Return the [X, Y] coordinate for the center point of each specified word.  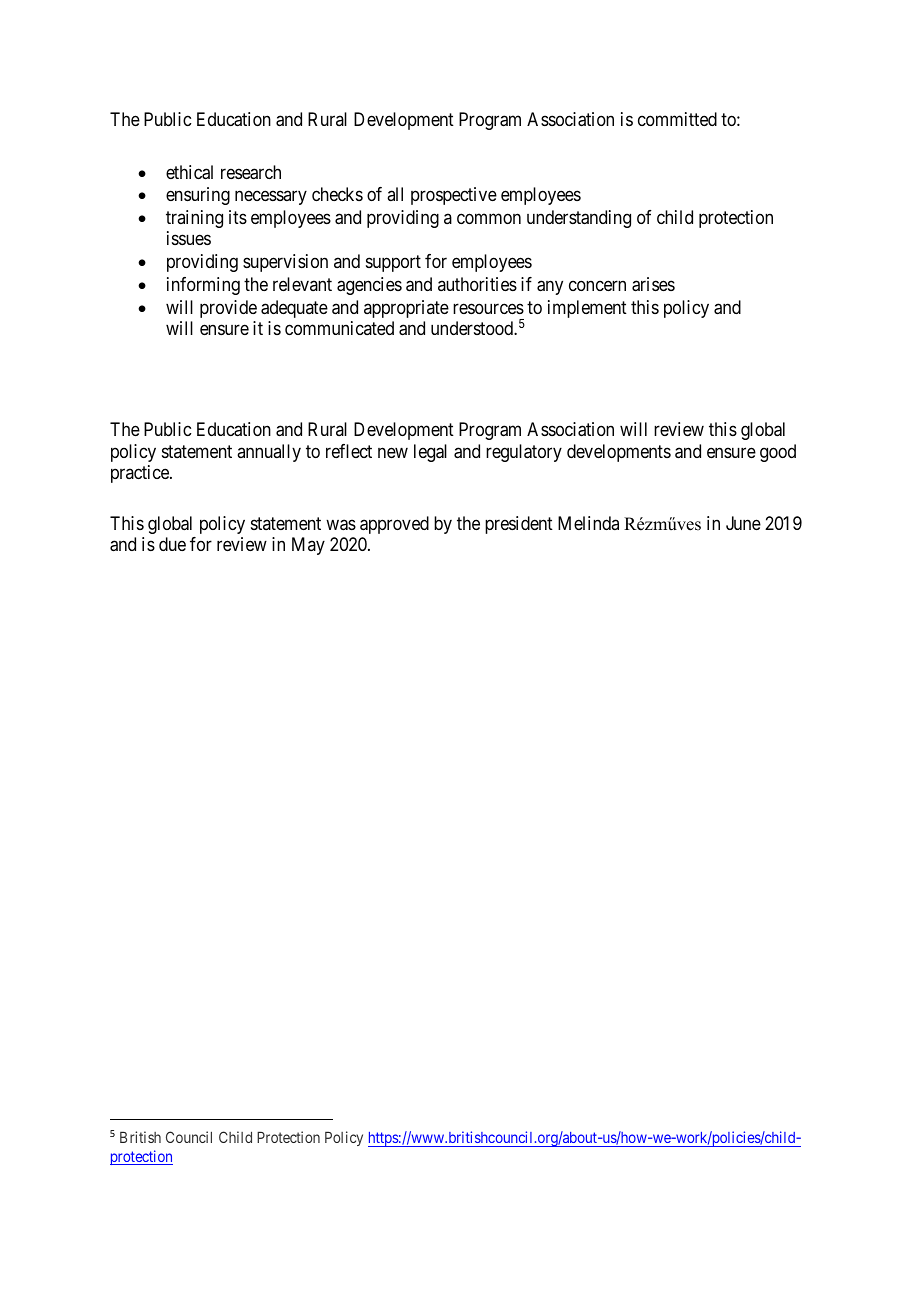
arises [653, 284]
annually [269, 453]
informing [203, 286]
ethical [189, 172]
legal [430, 453]
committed [677, 119]
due [172, 544]
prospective [454, 196]
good [778, 453]
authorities [477, 284]
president [519, 525]
